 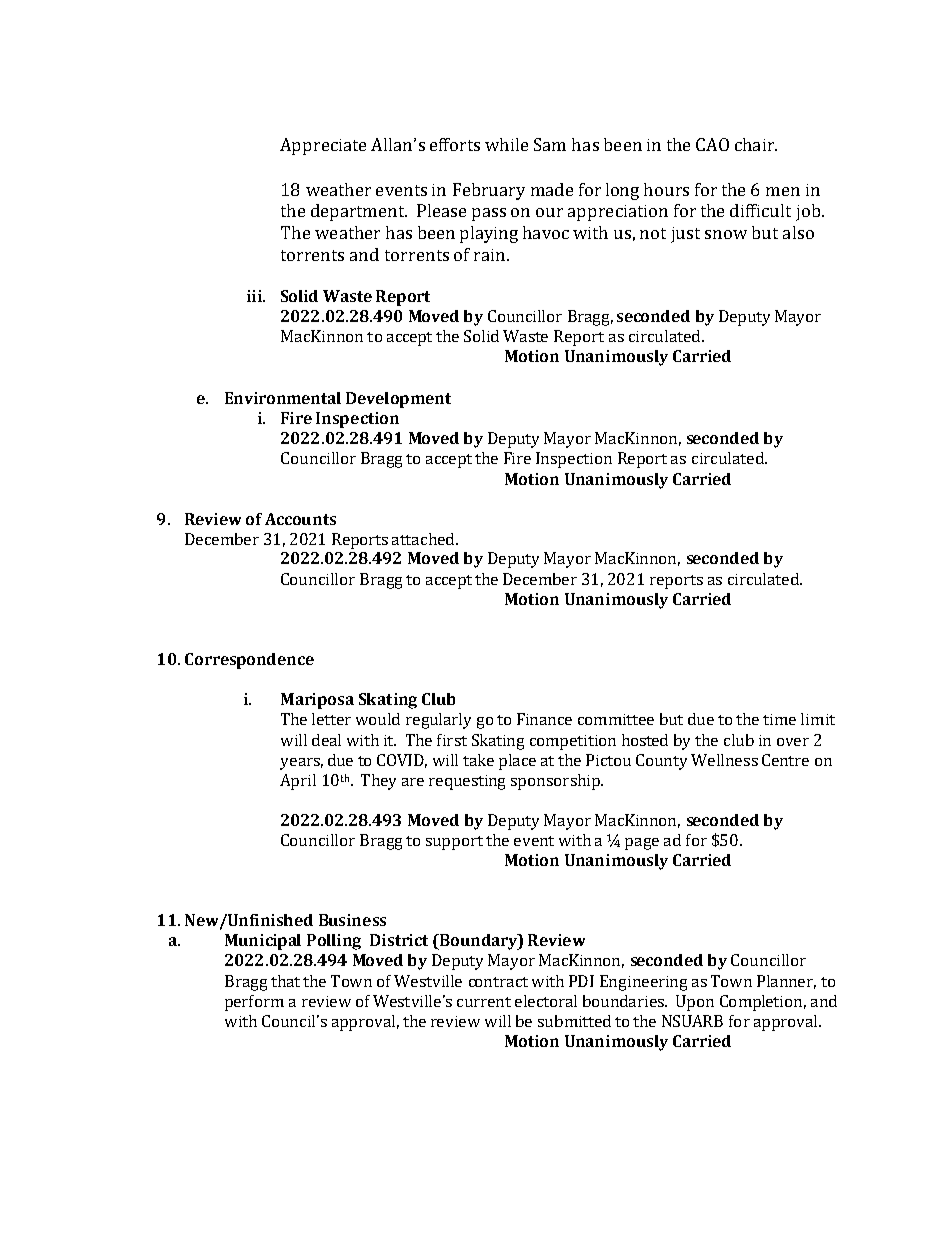 I want to click on Environmental, so click(x=283, y=398).
